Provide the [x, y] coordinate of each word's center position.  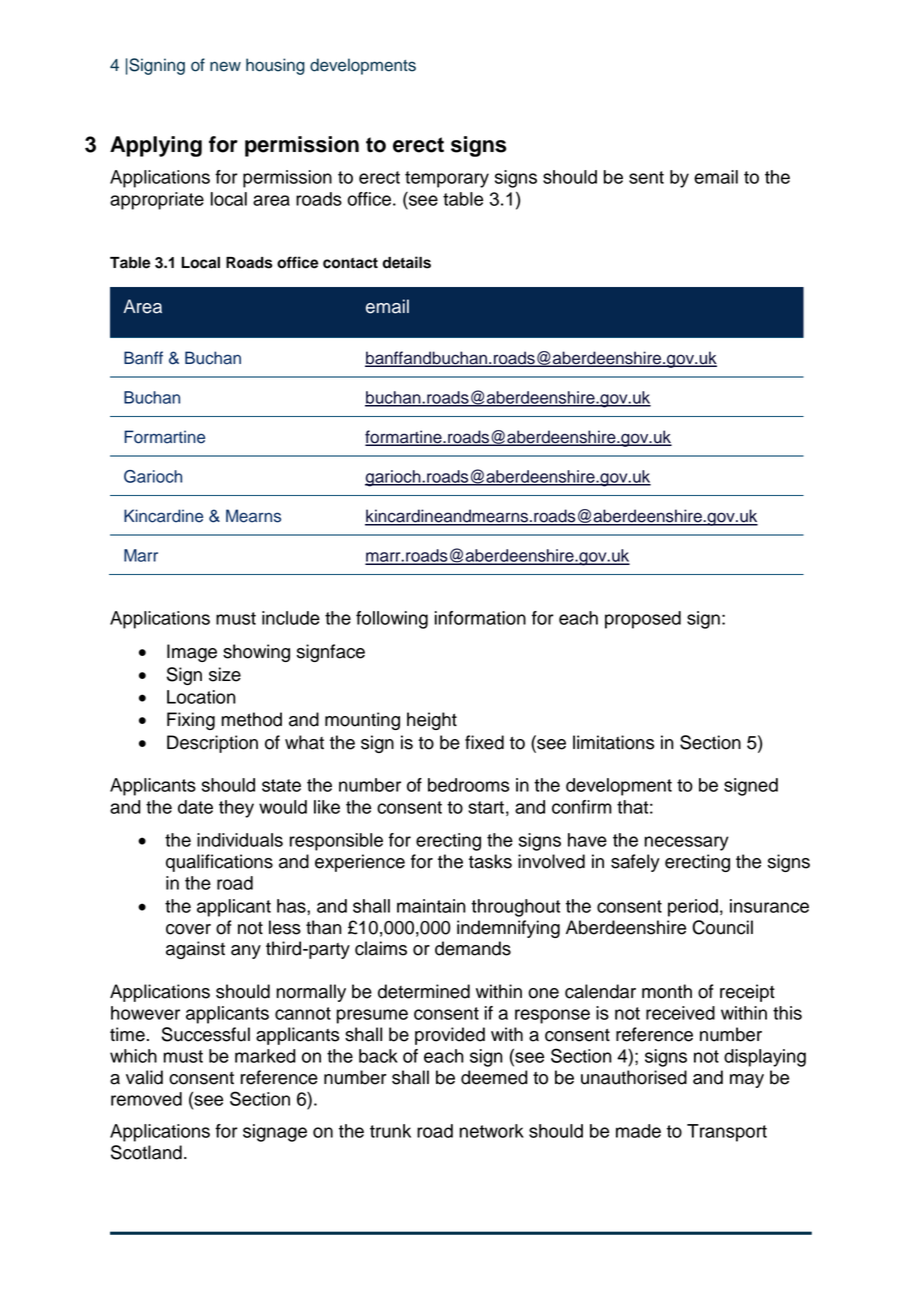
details [407, 262]
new [225, 66]
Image [192, 653]
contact [350, 263]
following [392, 620]
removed [146, 1099]
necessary [686, 843]
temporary [447, 179]
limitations [613, 742]
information [480, 618]
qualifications [219, 863]
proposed [643, 620]
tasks [490, 861]
